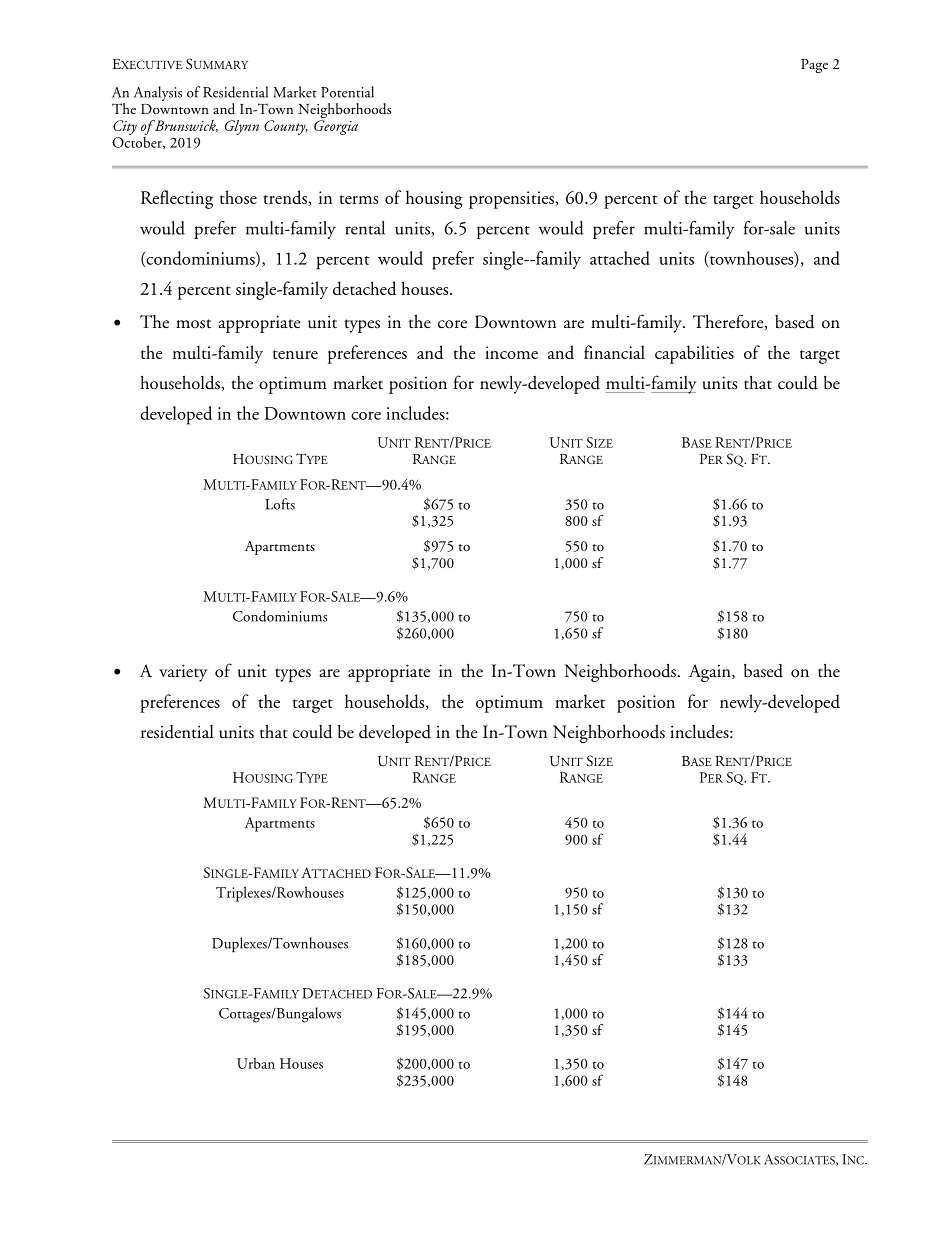 The width and height of the screenshot is (952, 1233). Describe the element at coordinates (511, 352) in the screenshot. I see `income` at that location.
